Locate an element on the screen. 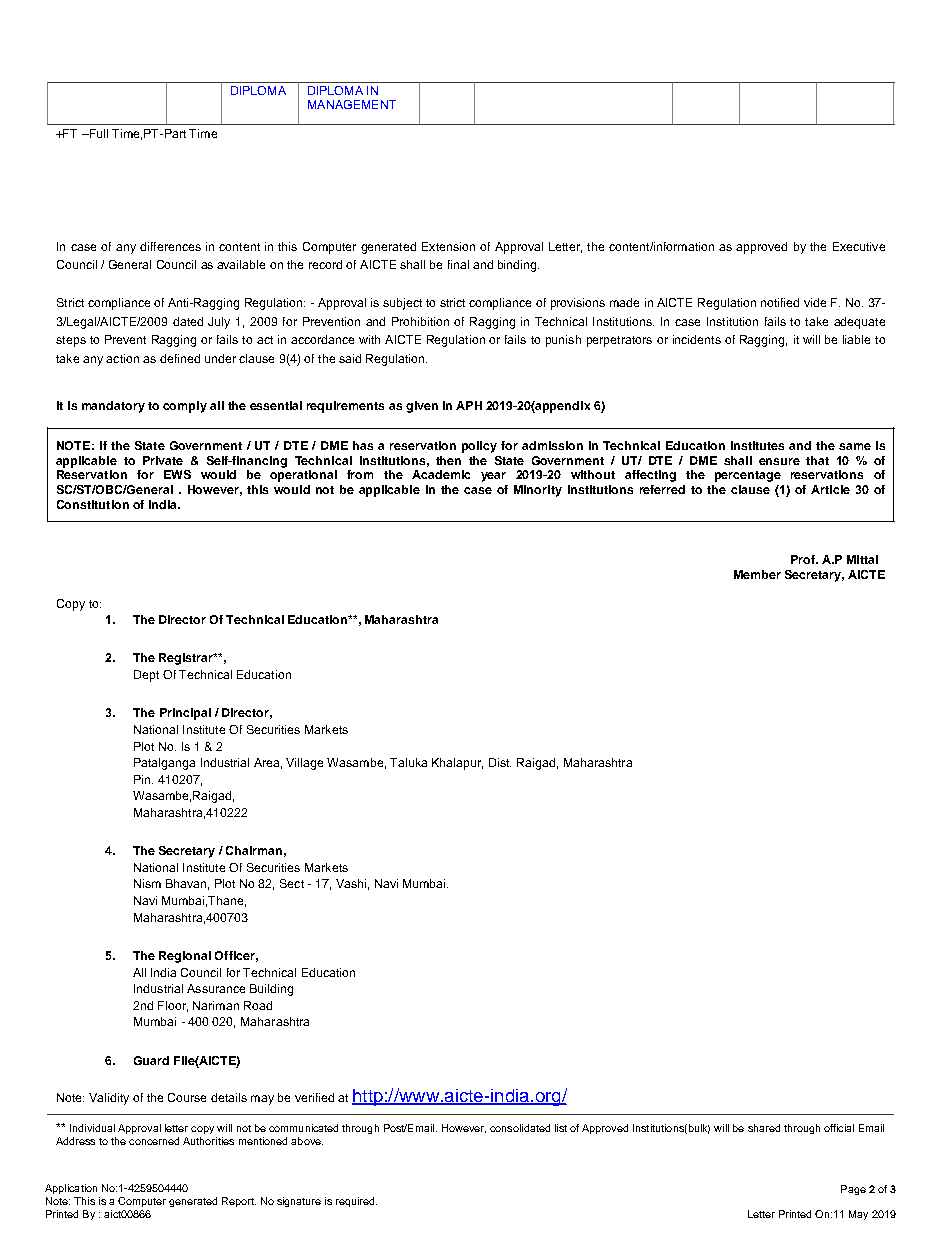 The width and height of the screenshot is (952, 1233). Member is located at coordinates (757, 574).
